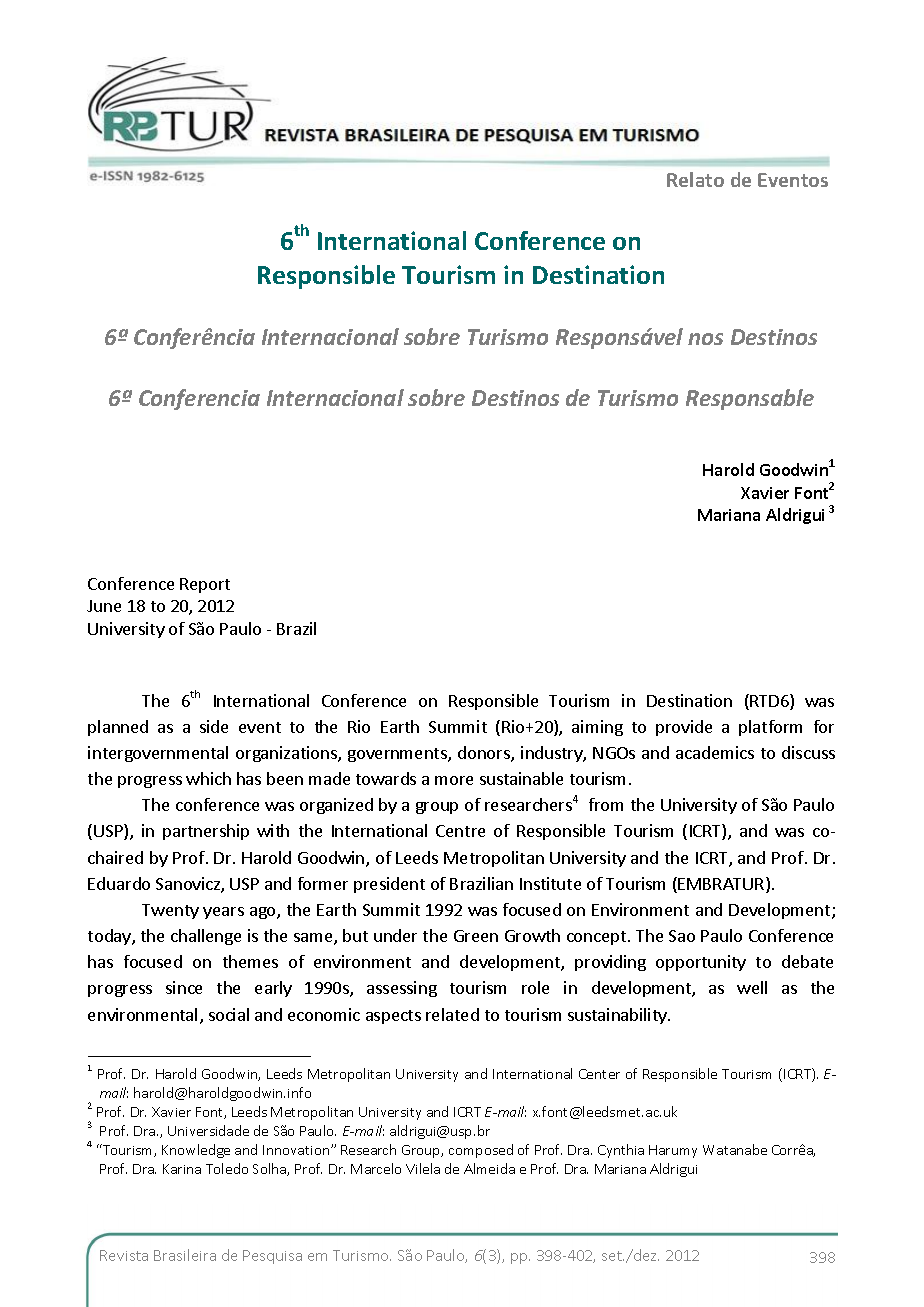 Image resolution: width=924 pixels, height=1307 pixels. What do you see at coordinates (423, 1168) in the image?
I see `Vilela` at bounding box center [423, 1168].
